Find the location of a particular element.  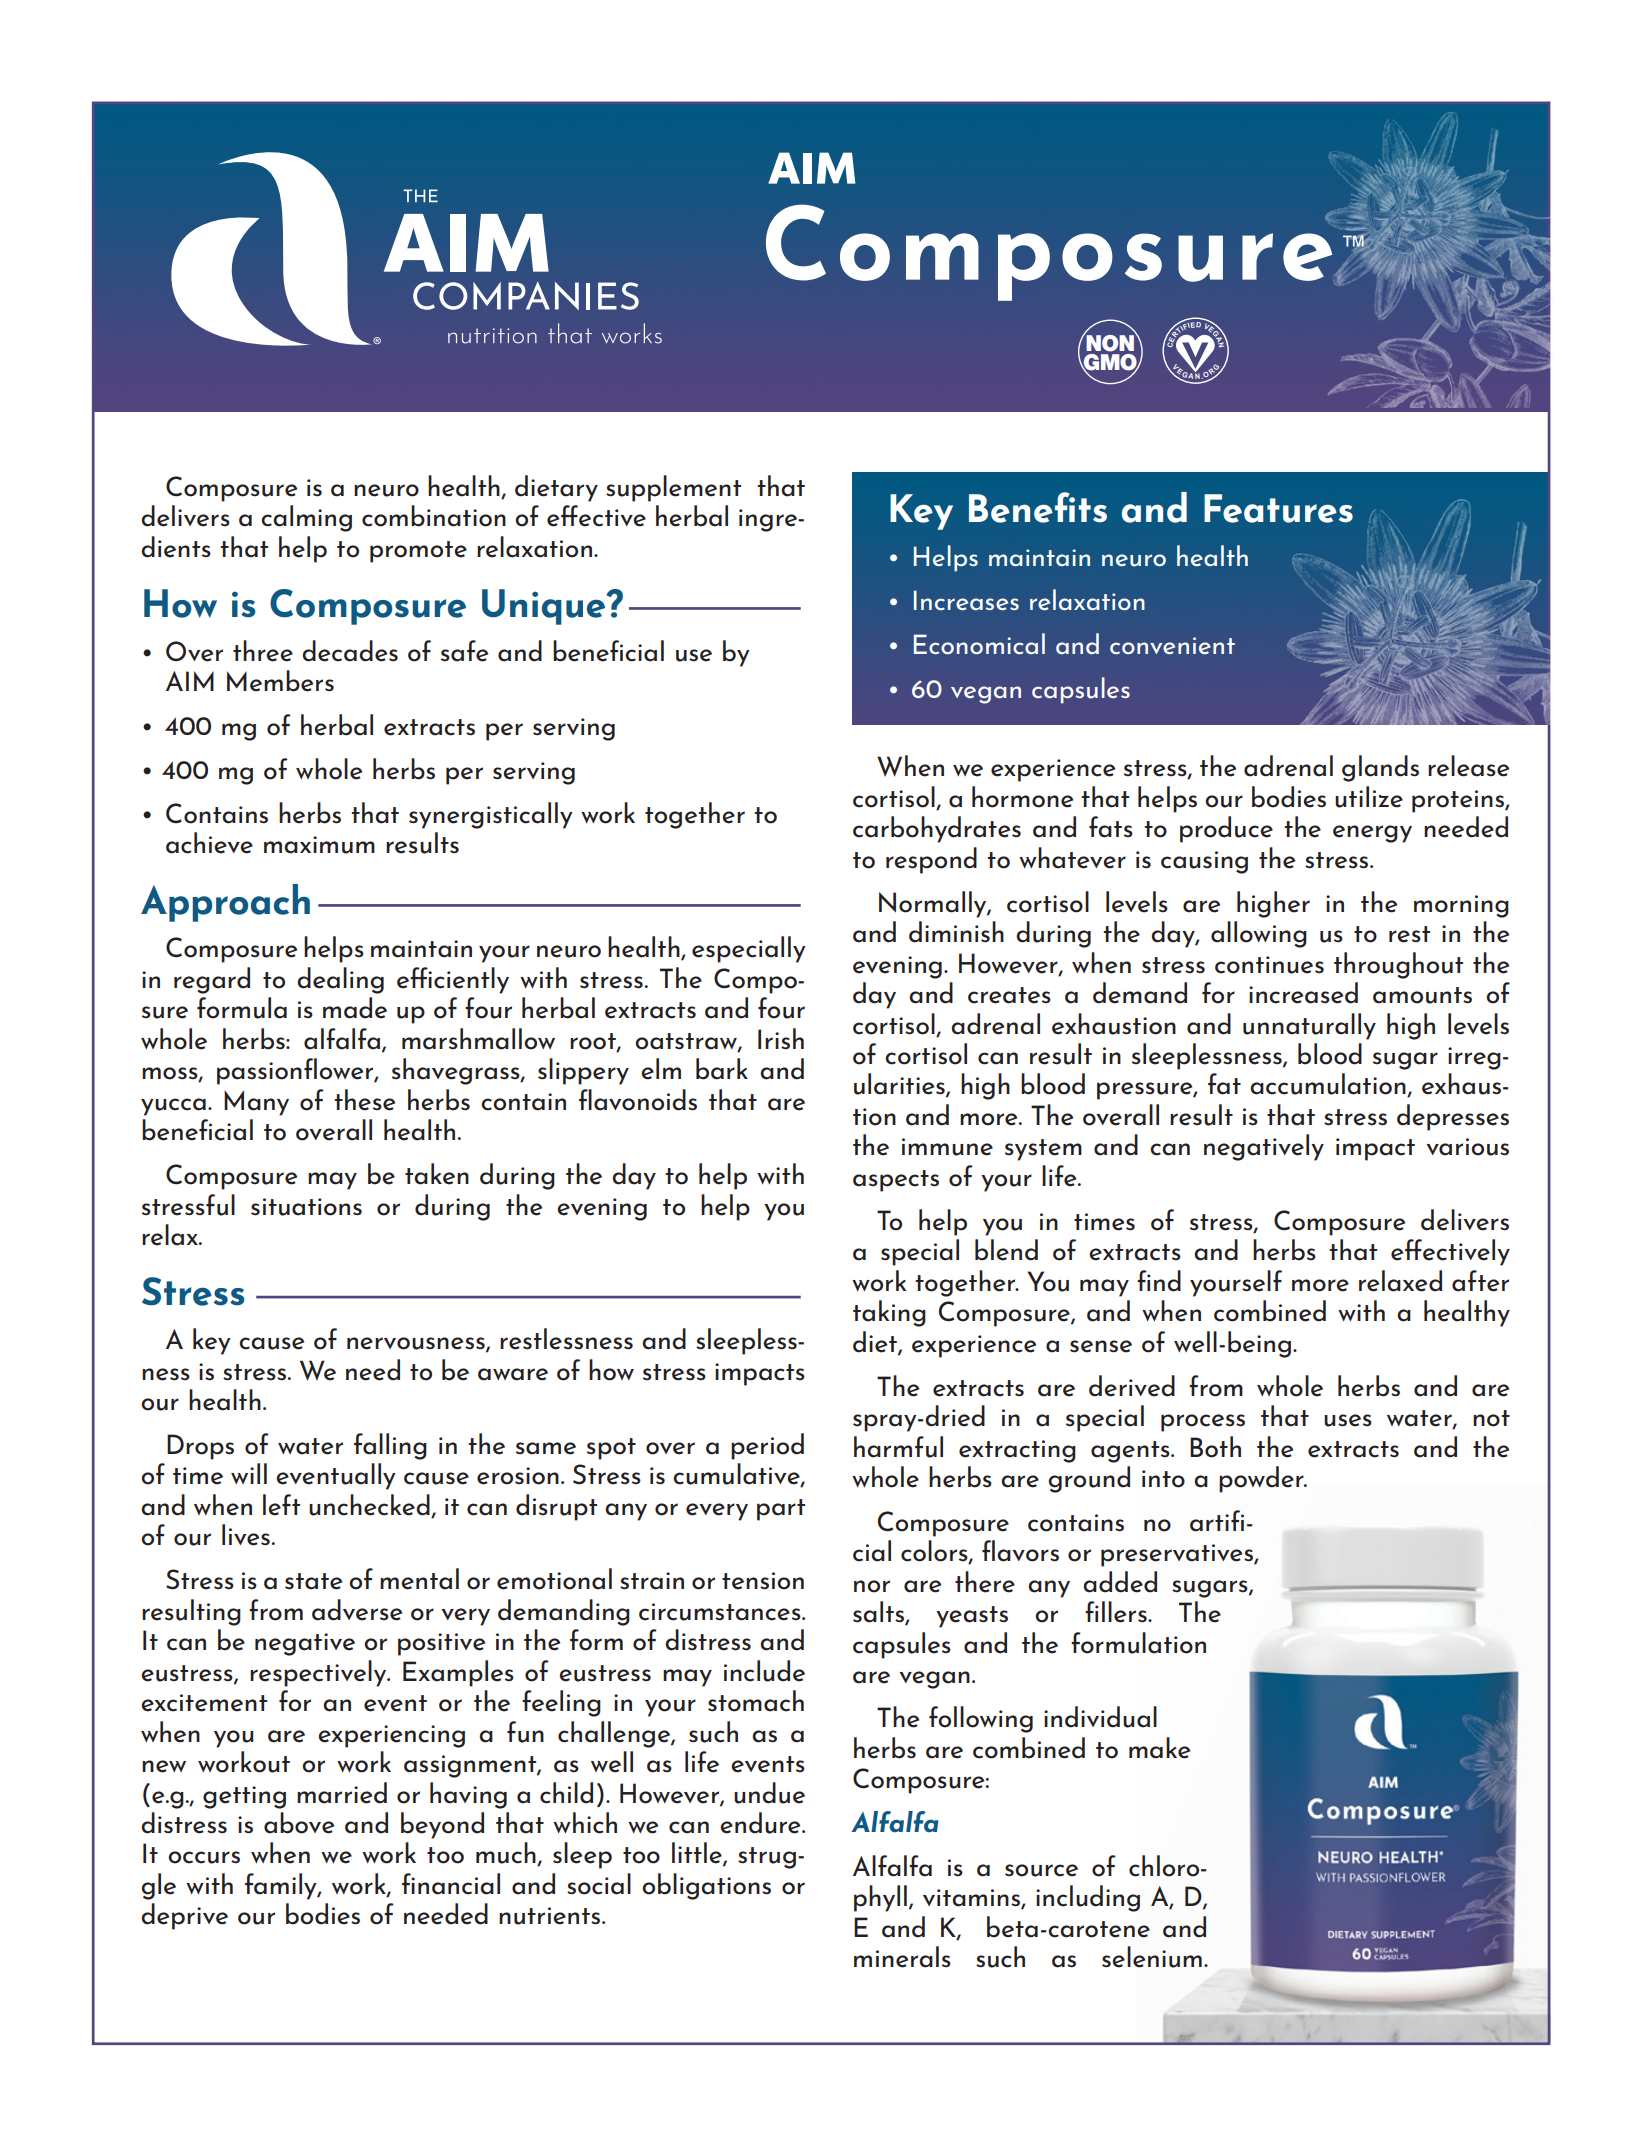

respond is located at coordinates (931, 860).
